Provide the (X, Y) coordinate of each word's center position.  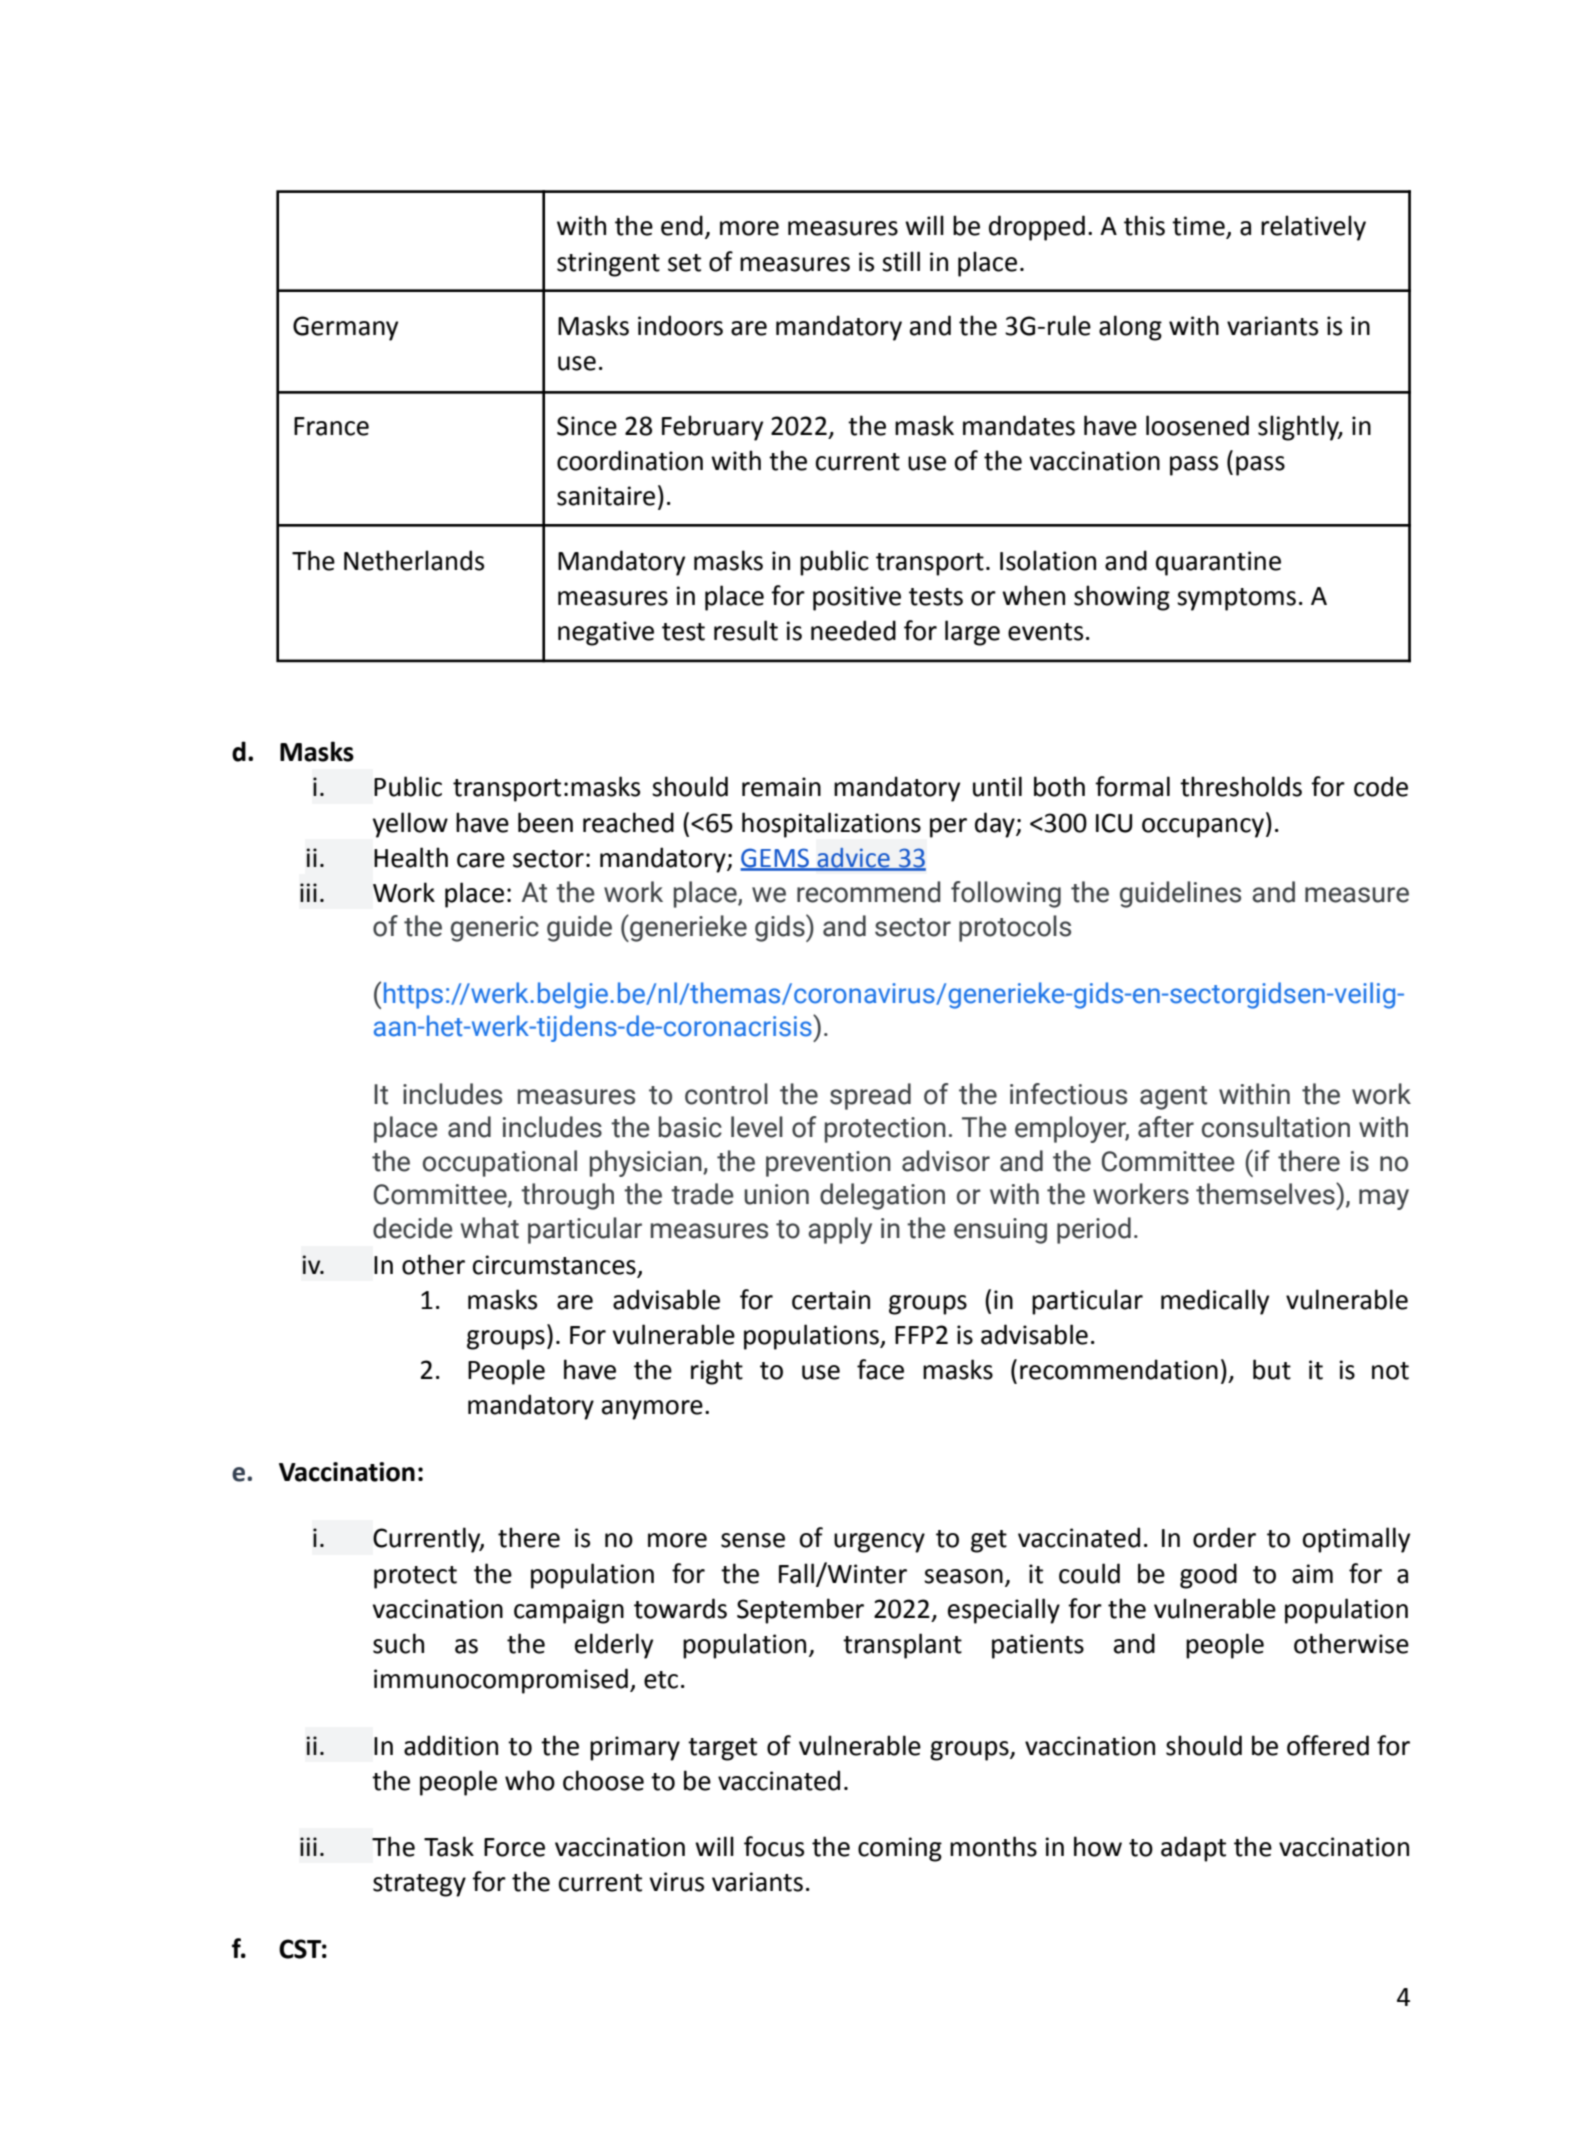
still (901, 261)
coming (900, 1849)
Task (449, 1846)
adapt (1193, 1849)
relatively (1313, 228)
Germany (345, 328)
